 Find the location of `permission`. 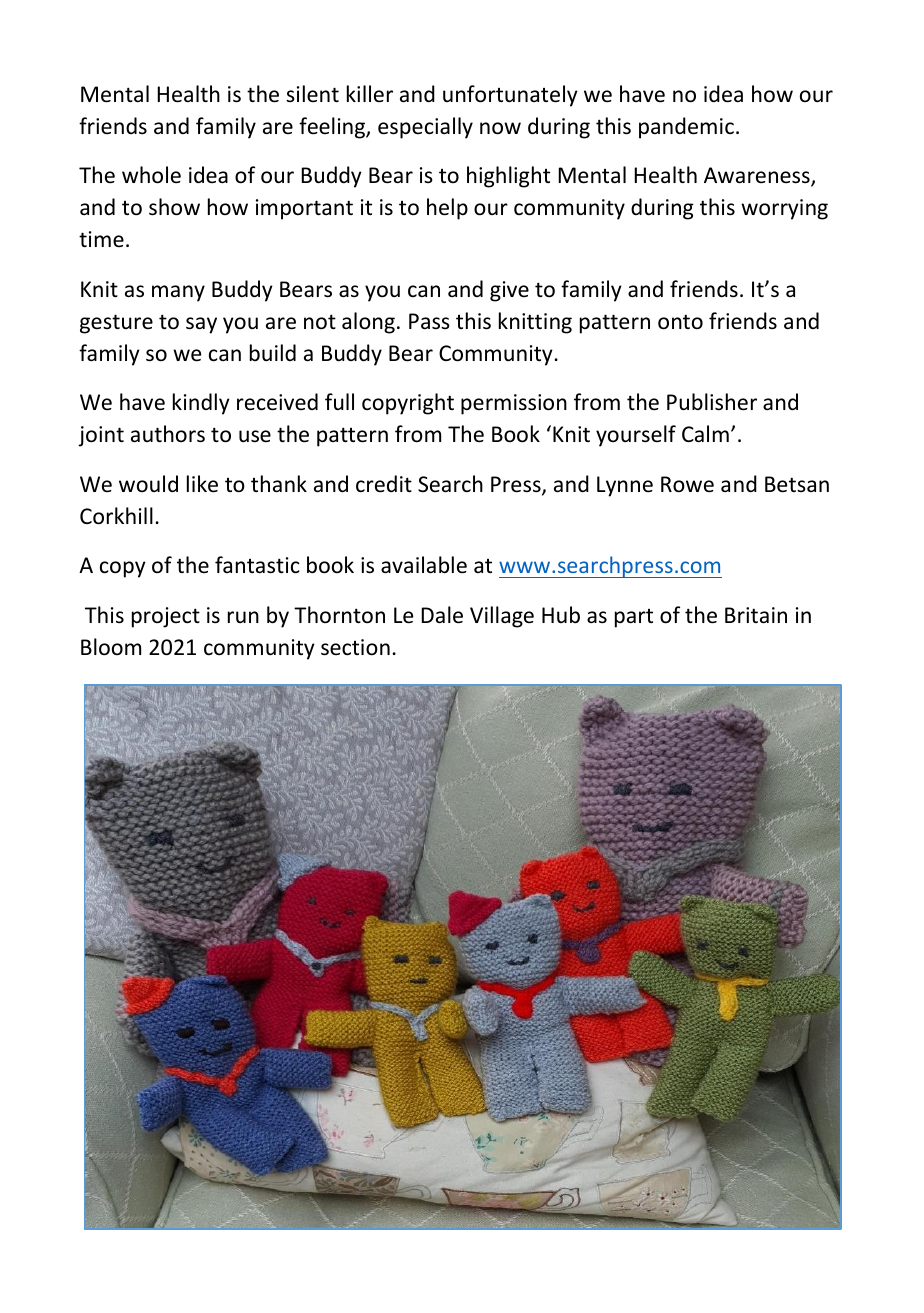

permission is located at coordinates (514, 404).
